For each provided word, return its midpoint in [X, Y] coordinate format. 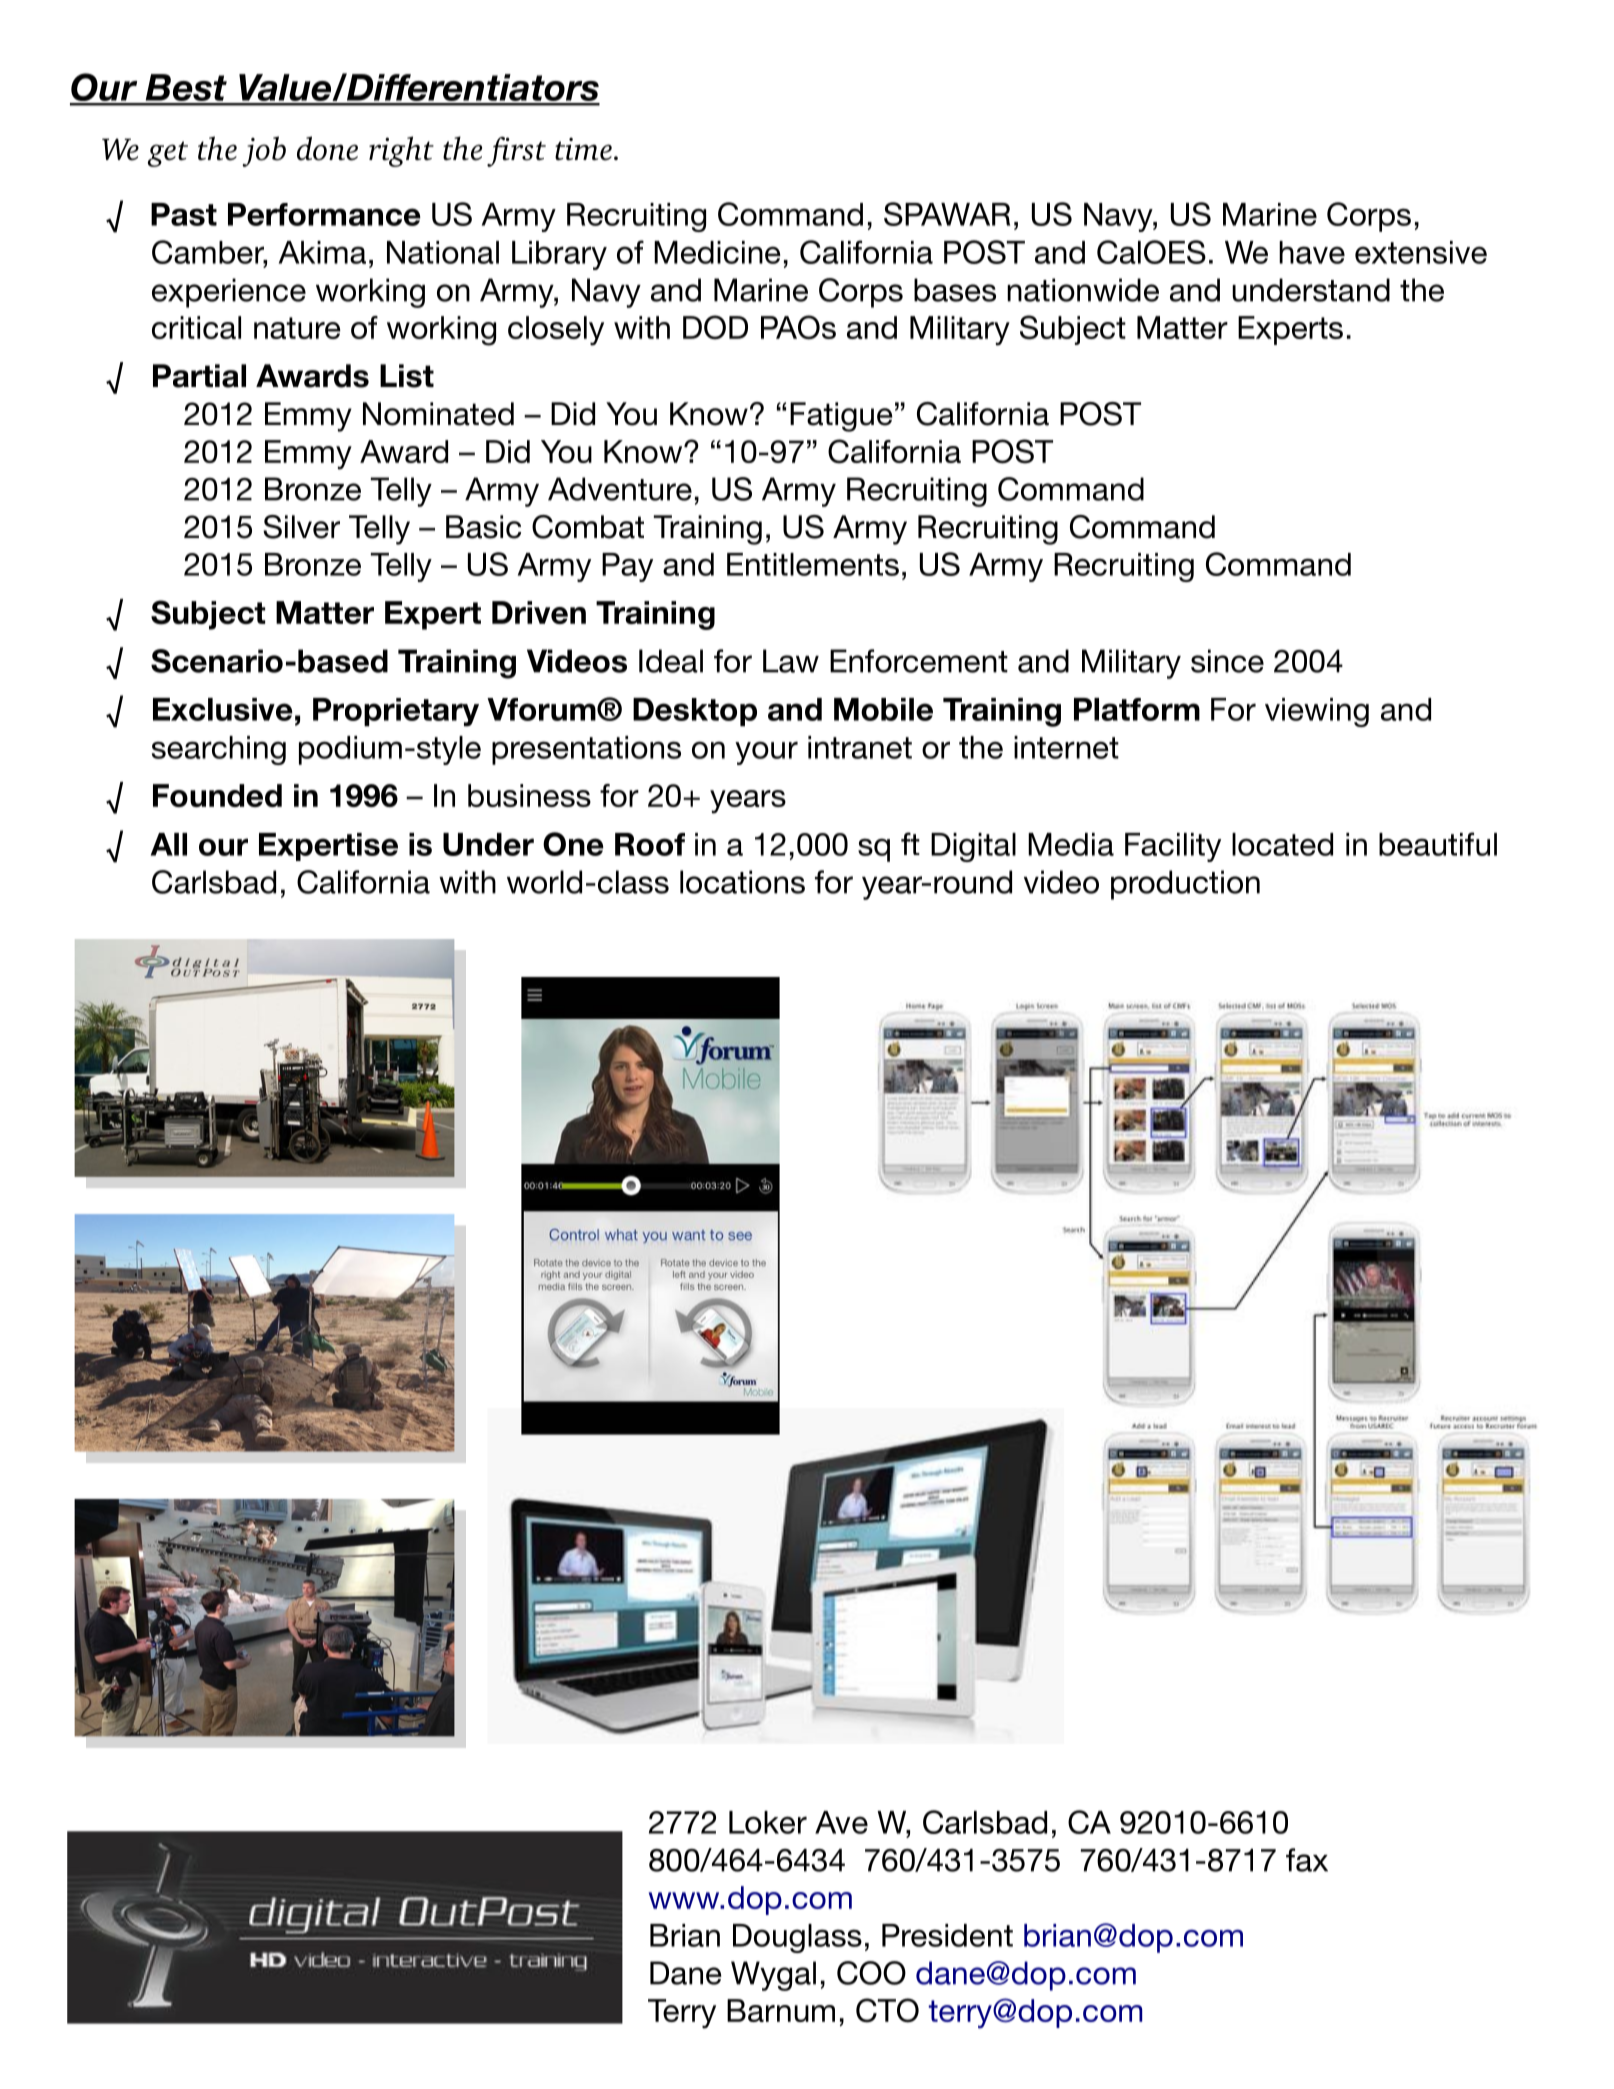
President [947, 1935]
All [169, 844]
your [766, 753]
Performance [324, 214]
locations [742, 882]
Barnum [781, 2010]
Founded [217, 795]
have [1312, 252]
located [1282, 844]
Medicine [717, 252]
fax [1307, 1860]
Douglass [797, 1938]
